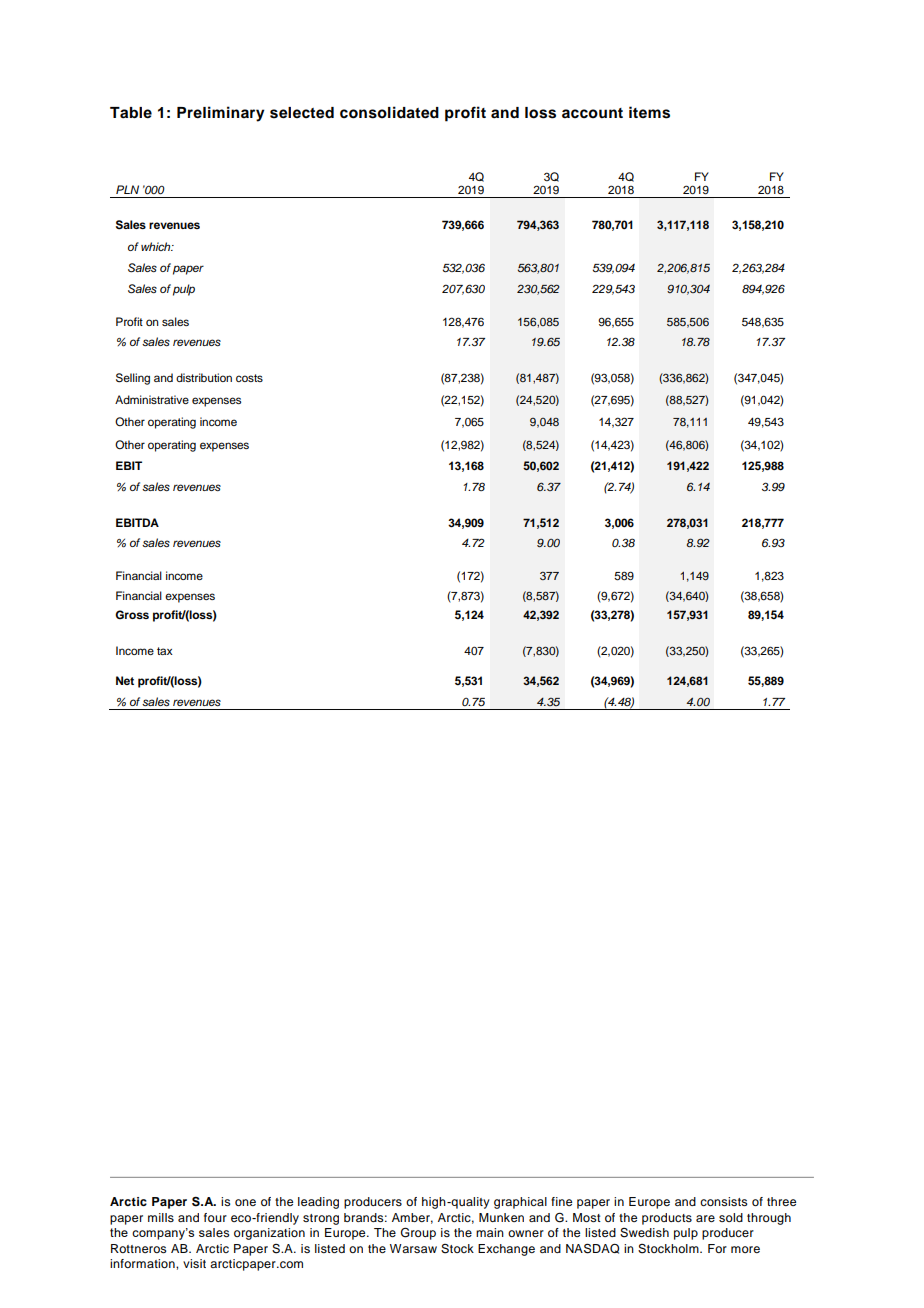 Image resolution: width=924 pixels, height=1308 pixels. What do you see at coordinates (165, 651) in the screenshot?
I see `tax` at bounding box center [165, 651].
